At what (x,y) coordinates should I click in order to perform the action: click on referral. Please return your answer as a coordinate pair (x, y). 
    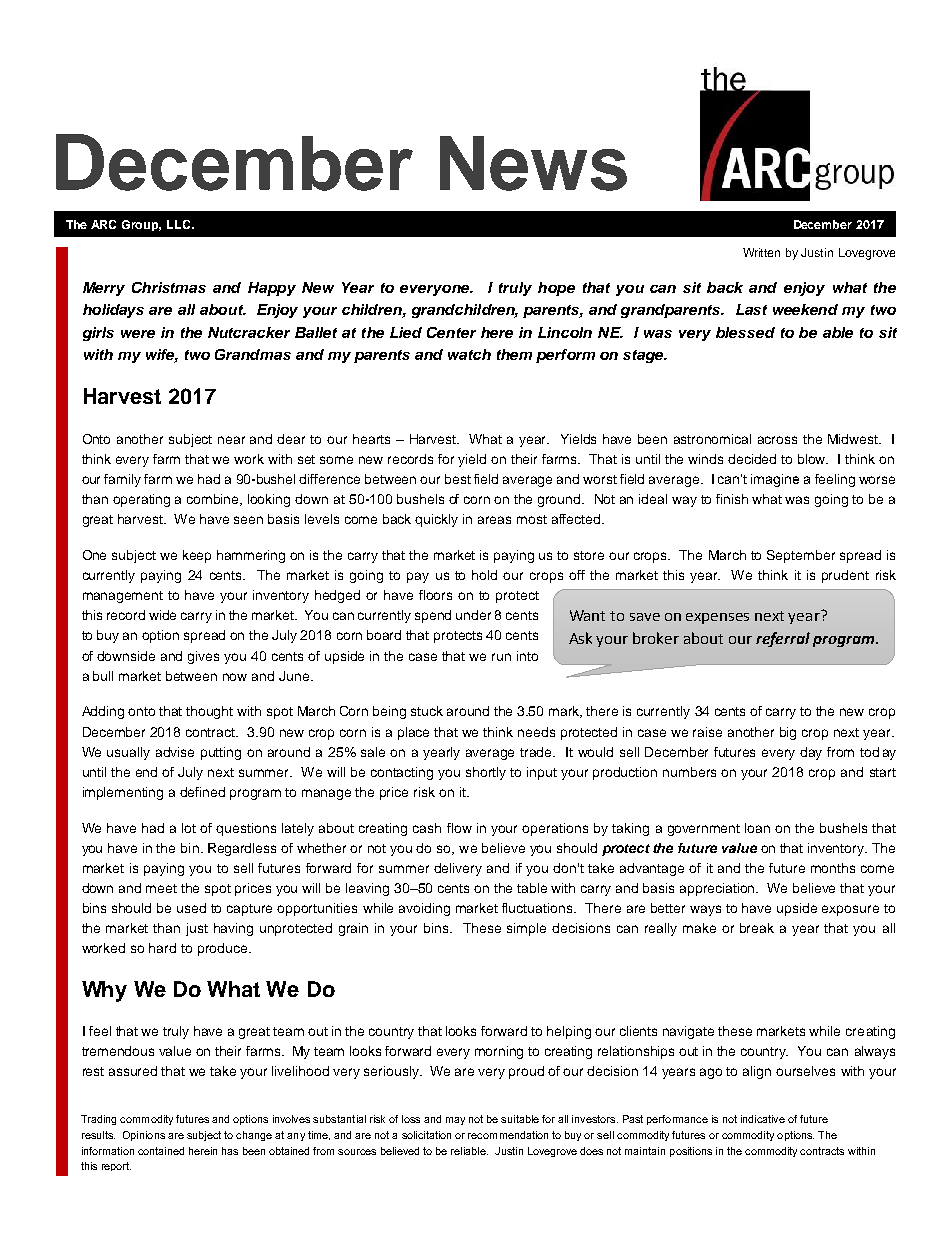
    Looking at the image, I should click on (783, 639).
